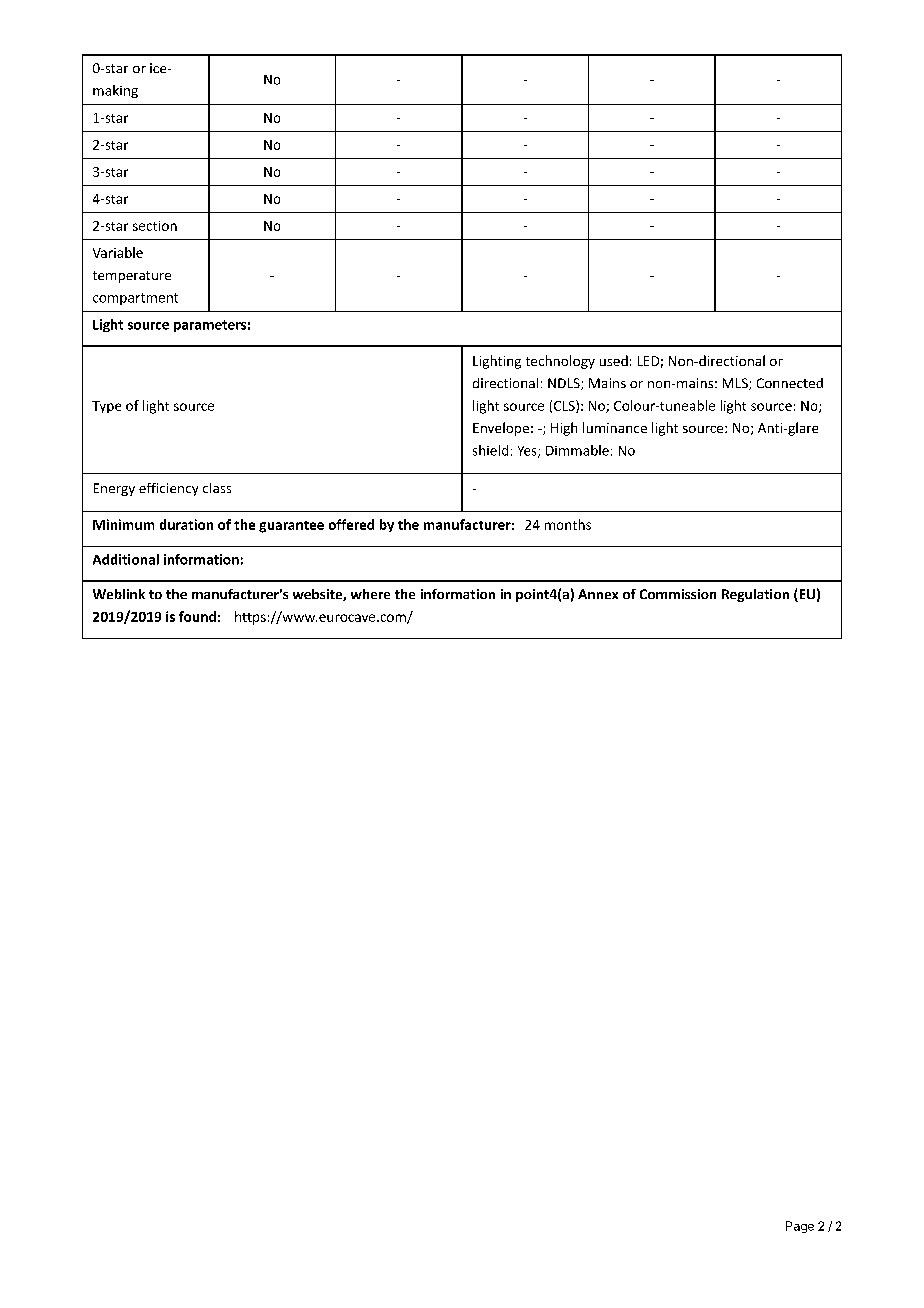  What do you see at coordinates (598, 594) in the screenshot?
I see `Annex` at bounding box center [598, 594].
